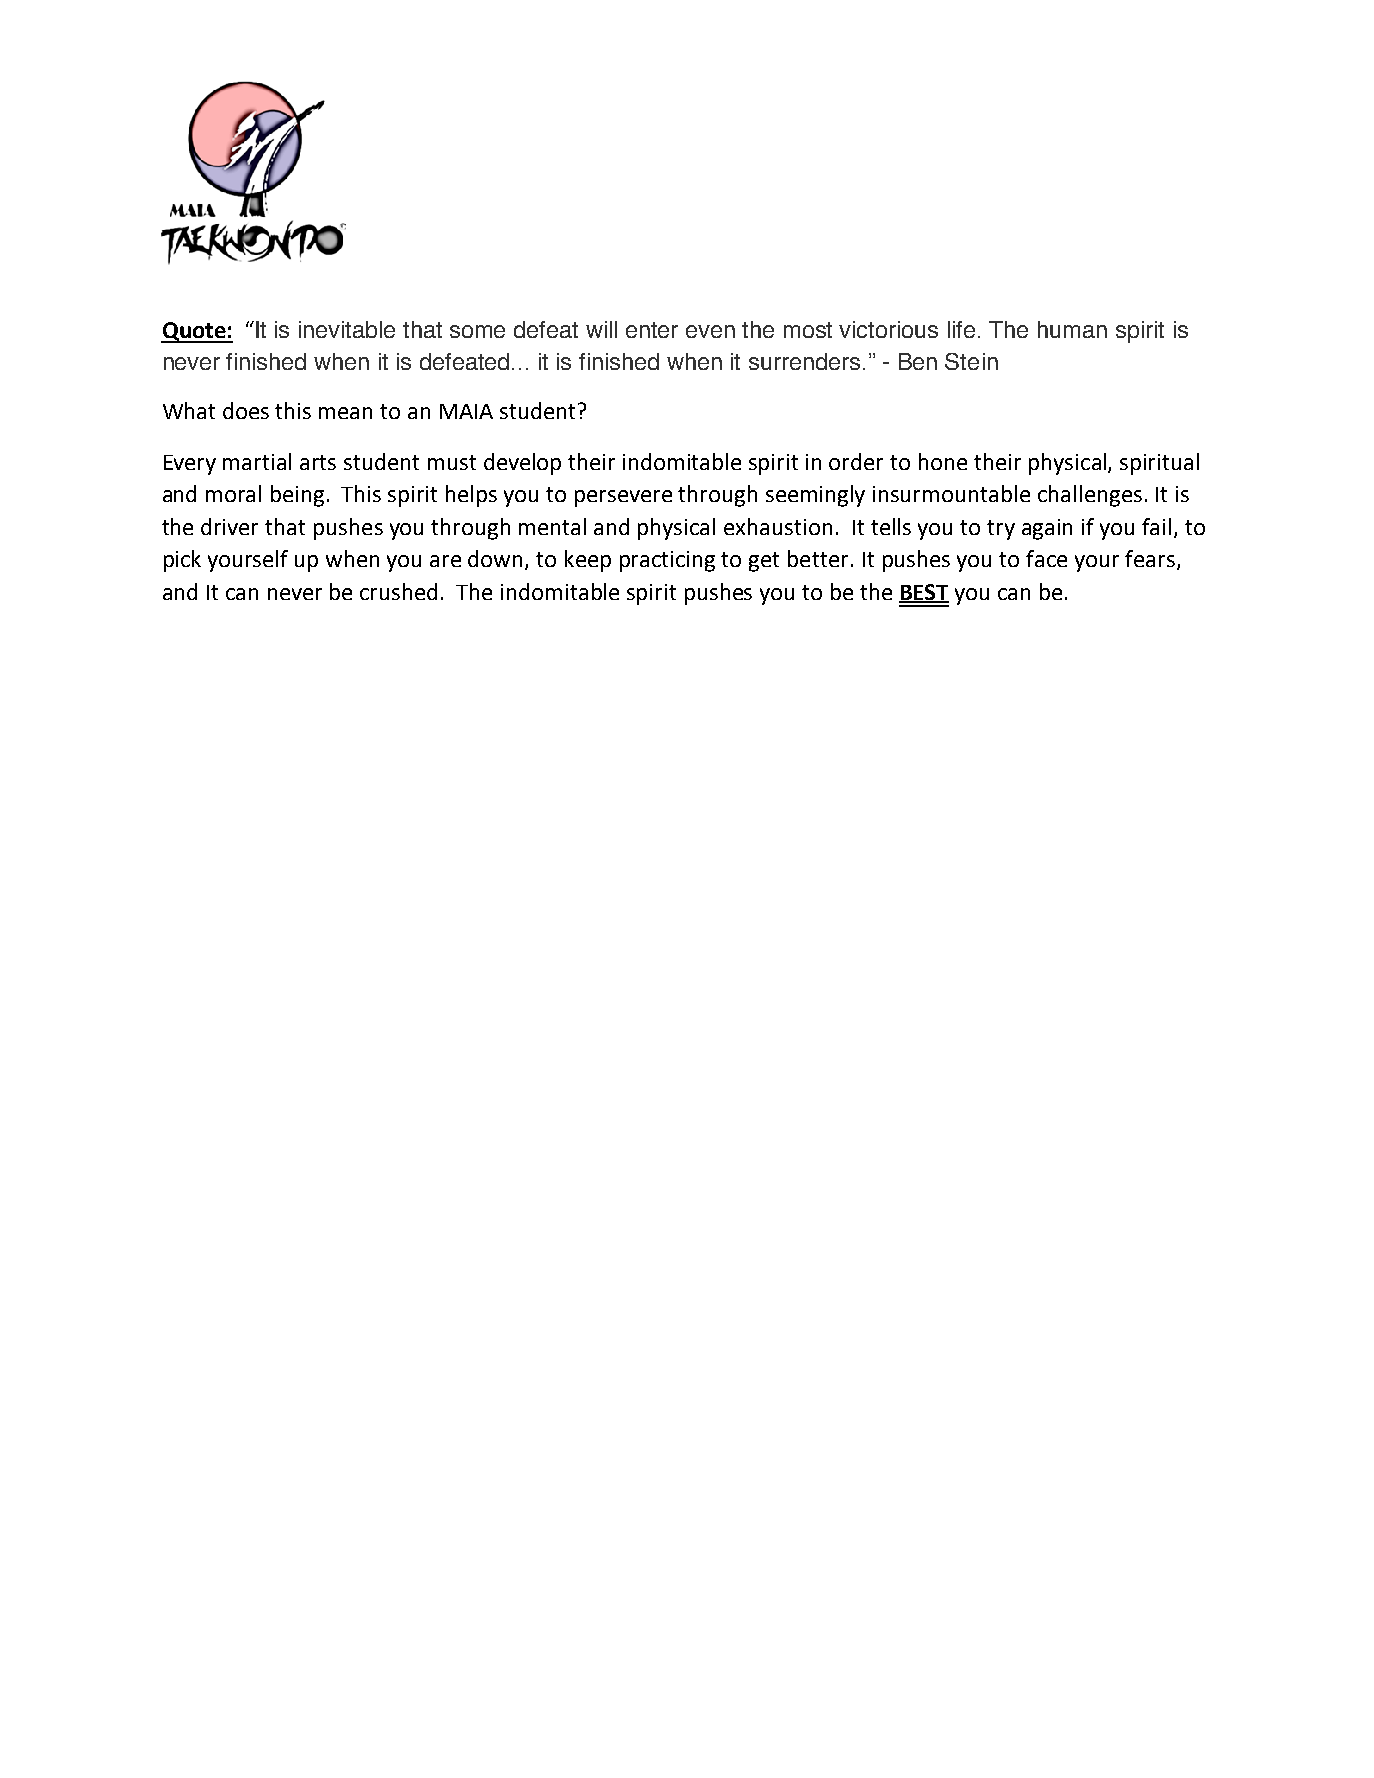  I want to click on crushed, so click(398, 591).
